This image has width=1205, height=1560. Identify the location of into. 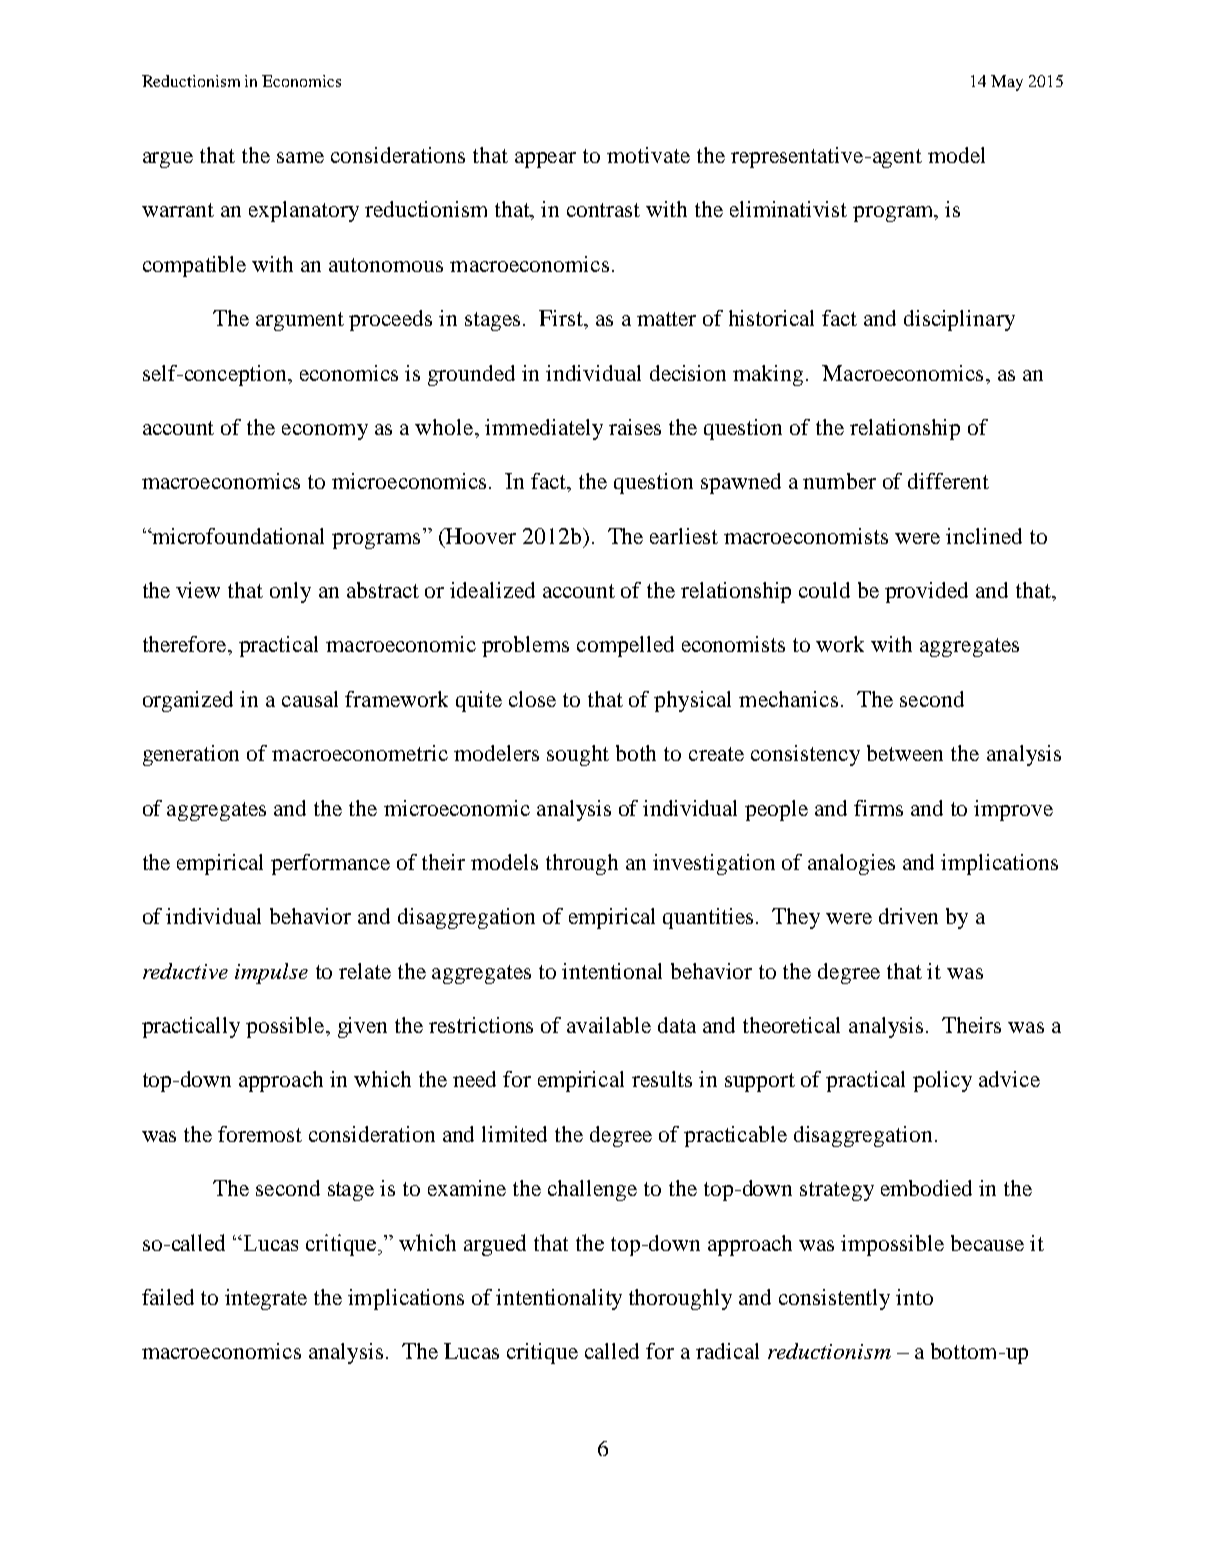
(914, 1297).
